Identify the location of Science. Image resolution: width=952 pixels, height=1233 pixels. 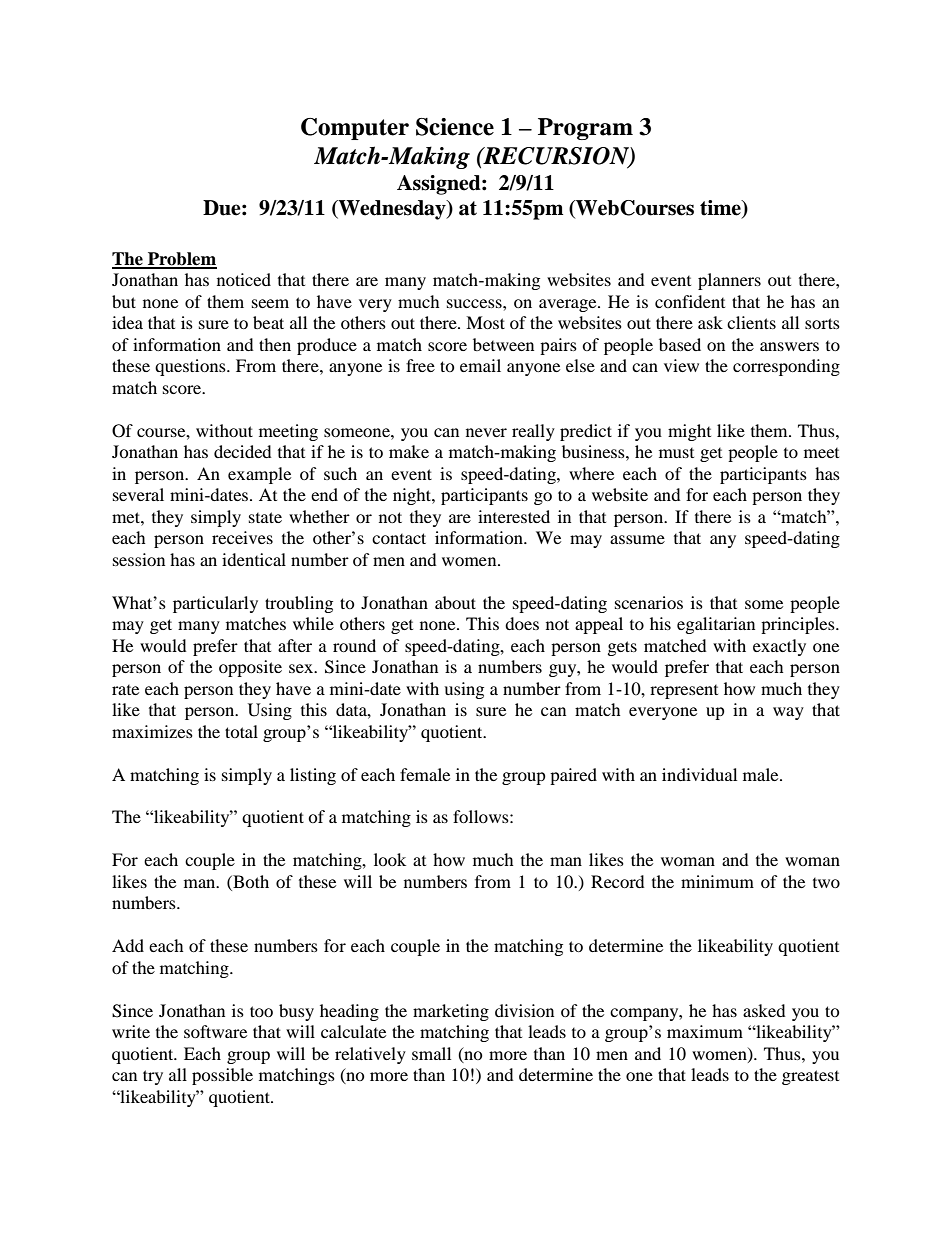
(455, 127).
